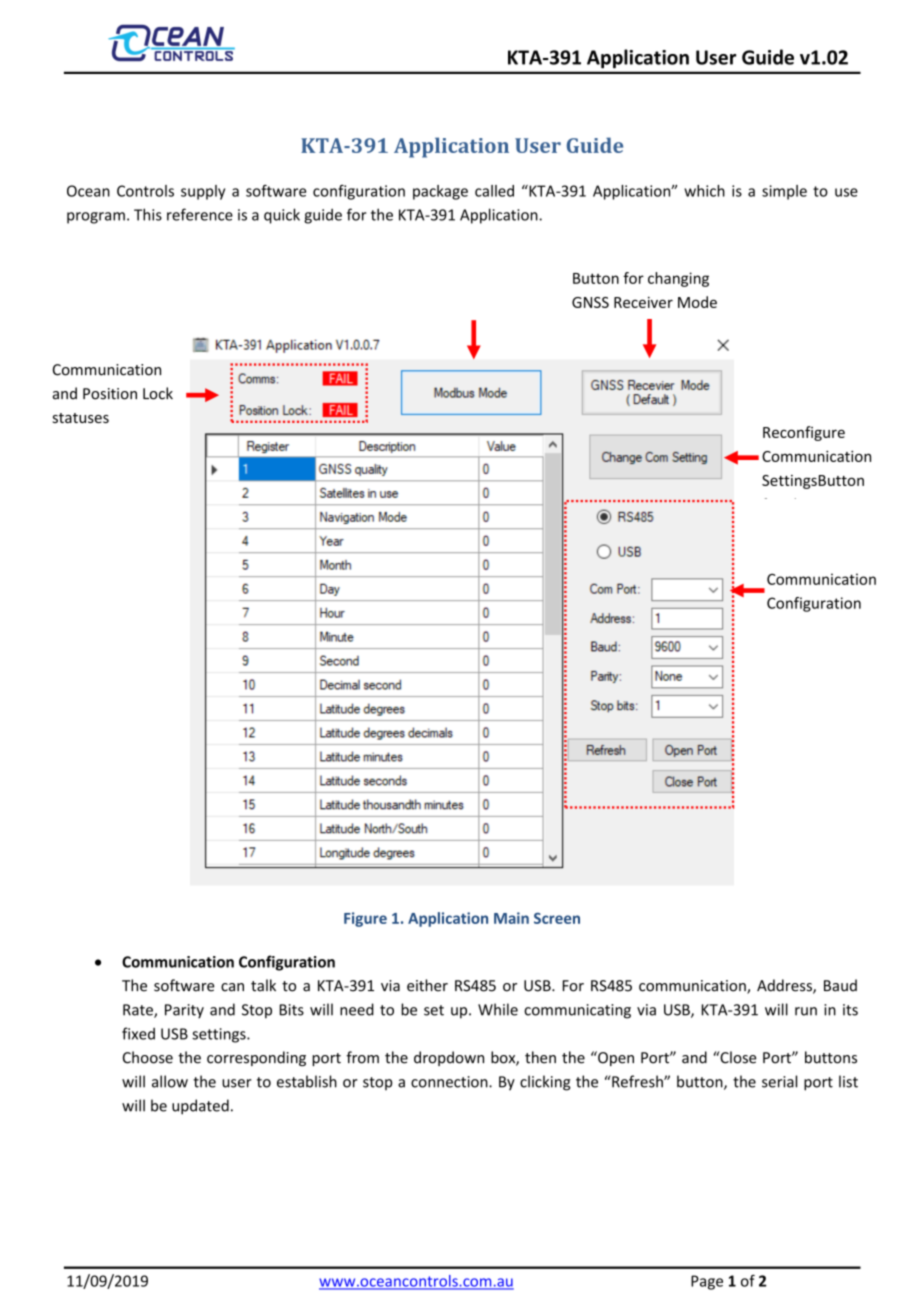 The width and height of the screenshot is (924, 1308). I want to click on simple, so click(784, 192).
